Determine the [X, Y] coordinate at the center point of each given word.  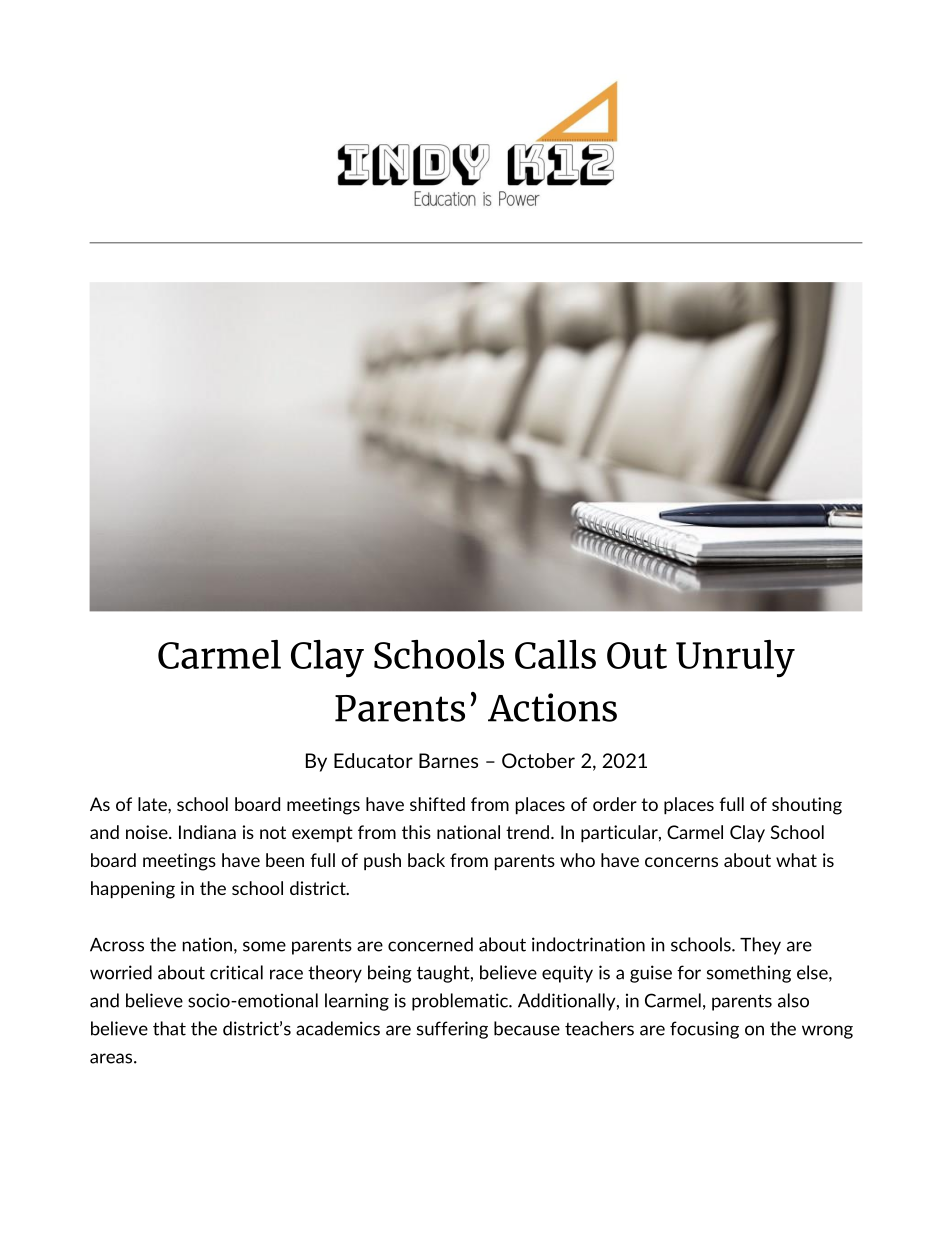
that [169, 1028]
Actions [552, 707]
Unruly [735, 658]
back [426, 860]
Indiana [207, 832]
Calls [555, 654]
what [796, 860]
